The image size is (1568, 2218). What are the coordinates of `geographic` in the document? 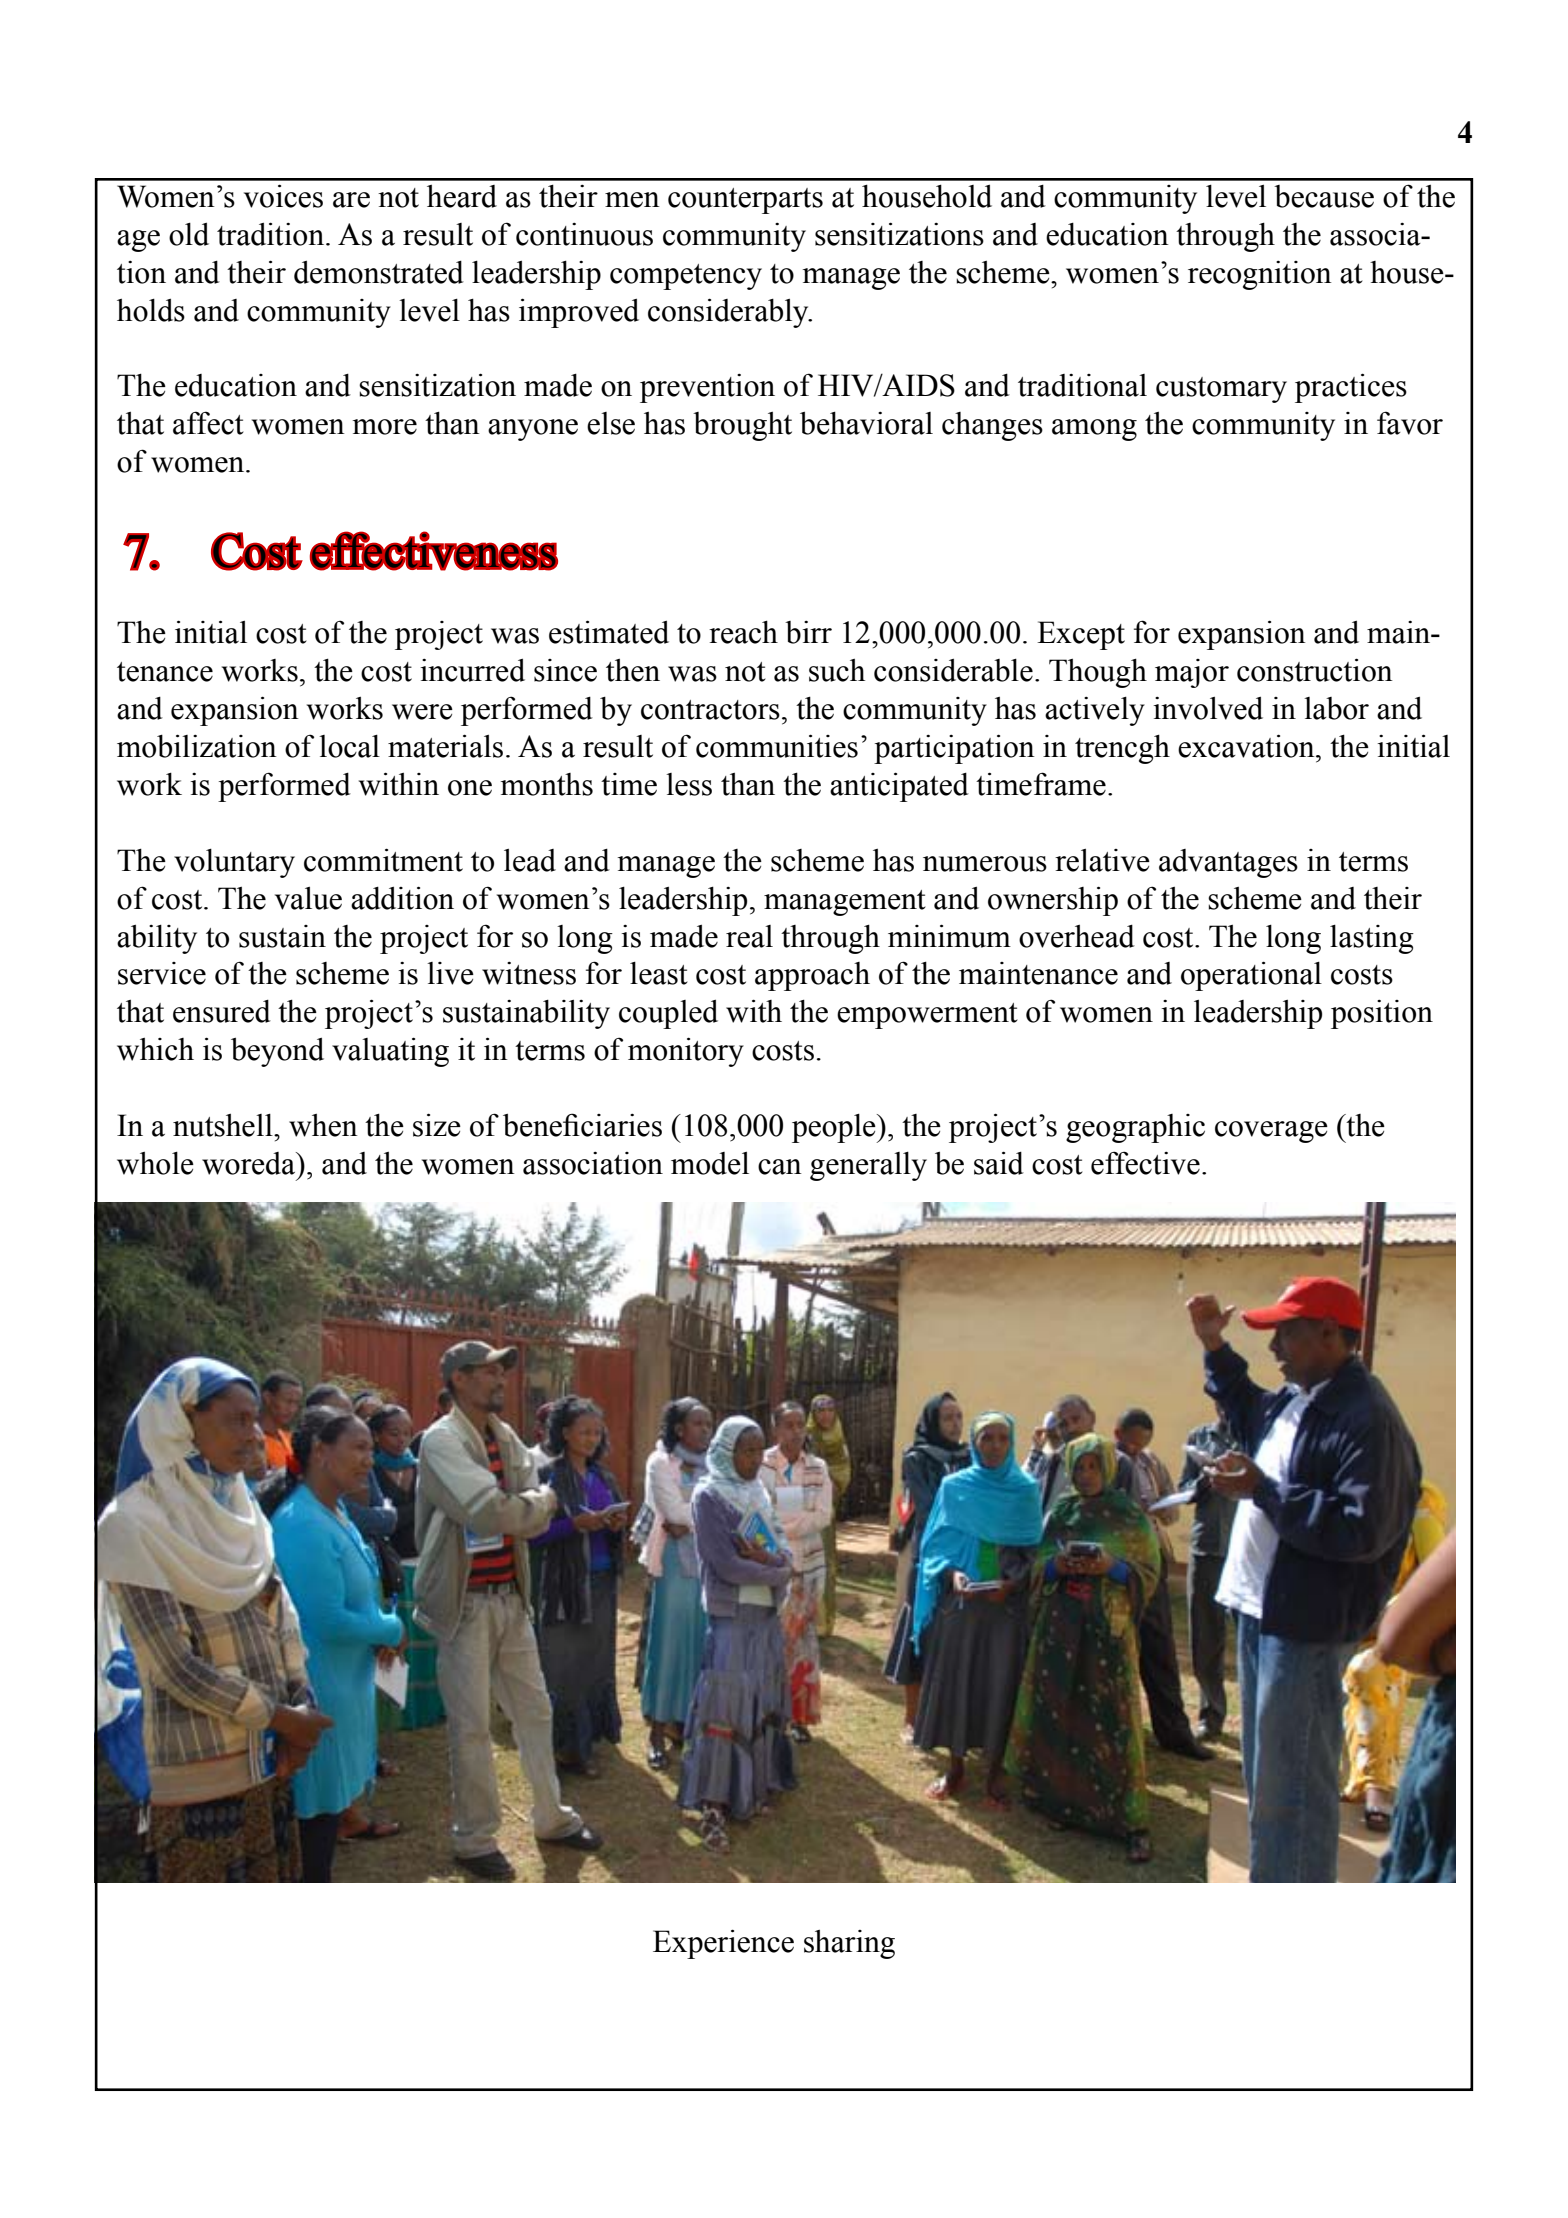 It's located at (1135, 1128).
